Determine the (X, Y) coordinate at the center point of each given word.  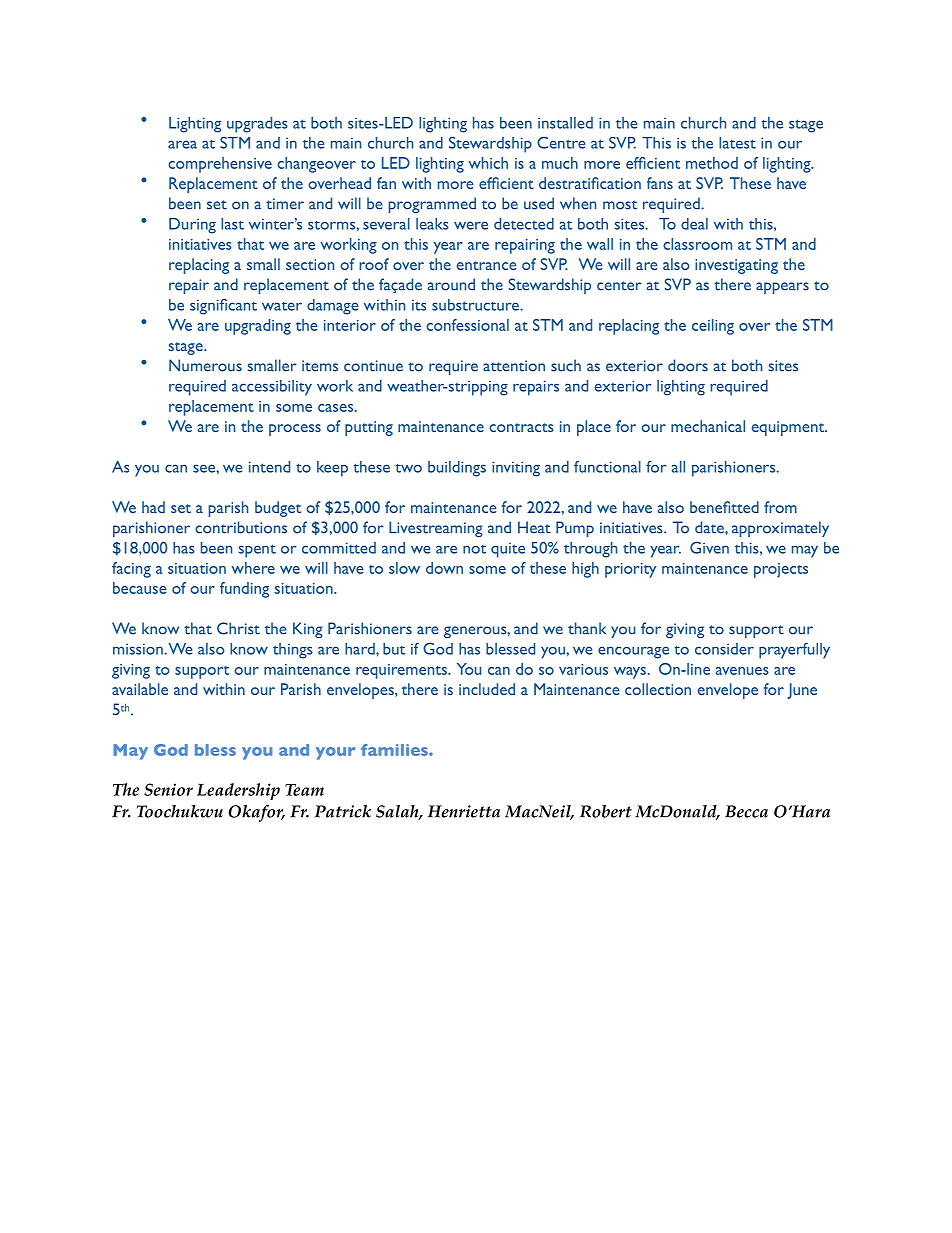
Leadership (238, 791)
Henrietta (464, 811)
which (488, 163)
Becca (746, 811)
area (182, 144)
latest (737, 143)
